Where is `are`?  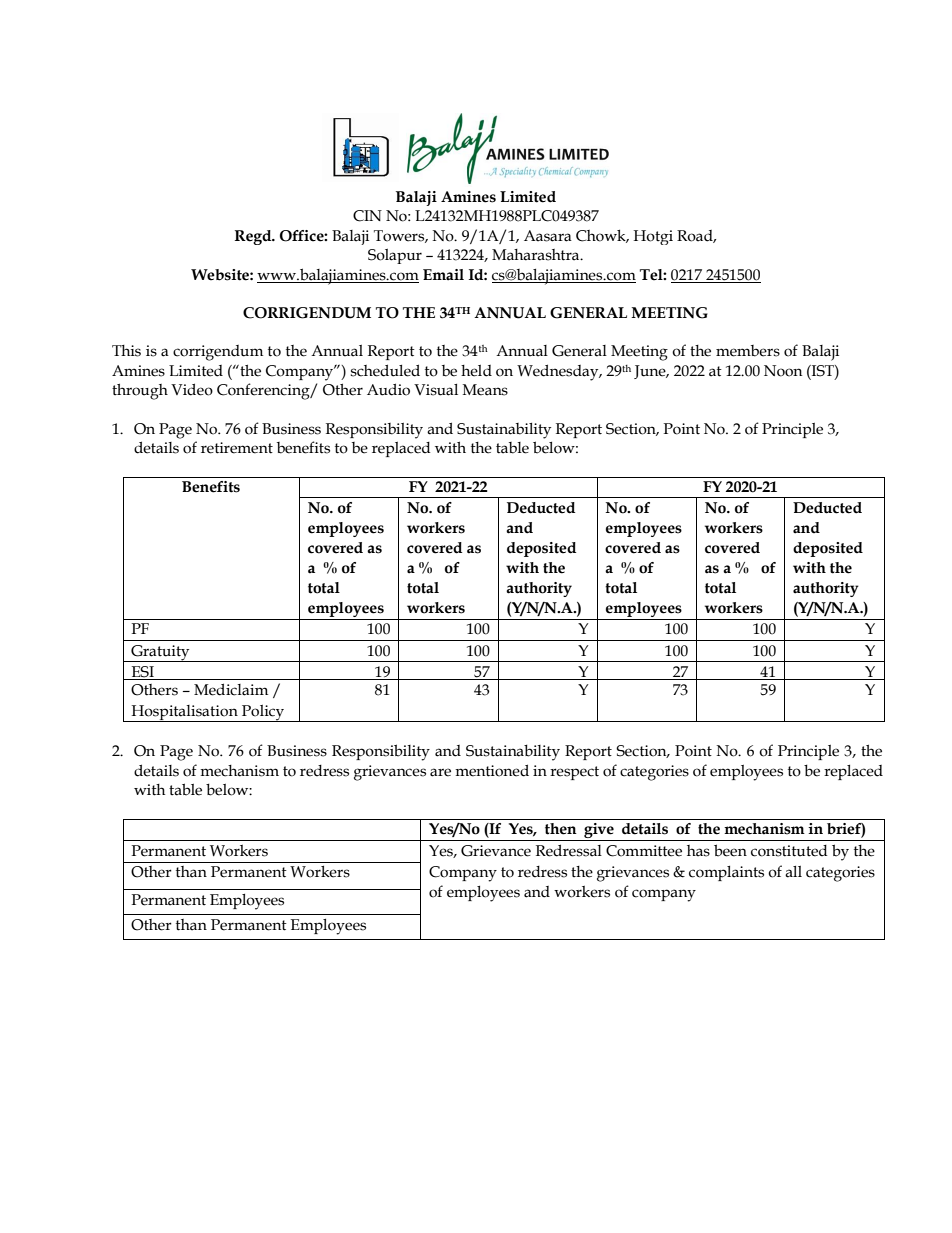 are is located at coordinates (440, 772).
